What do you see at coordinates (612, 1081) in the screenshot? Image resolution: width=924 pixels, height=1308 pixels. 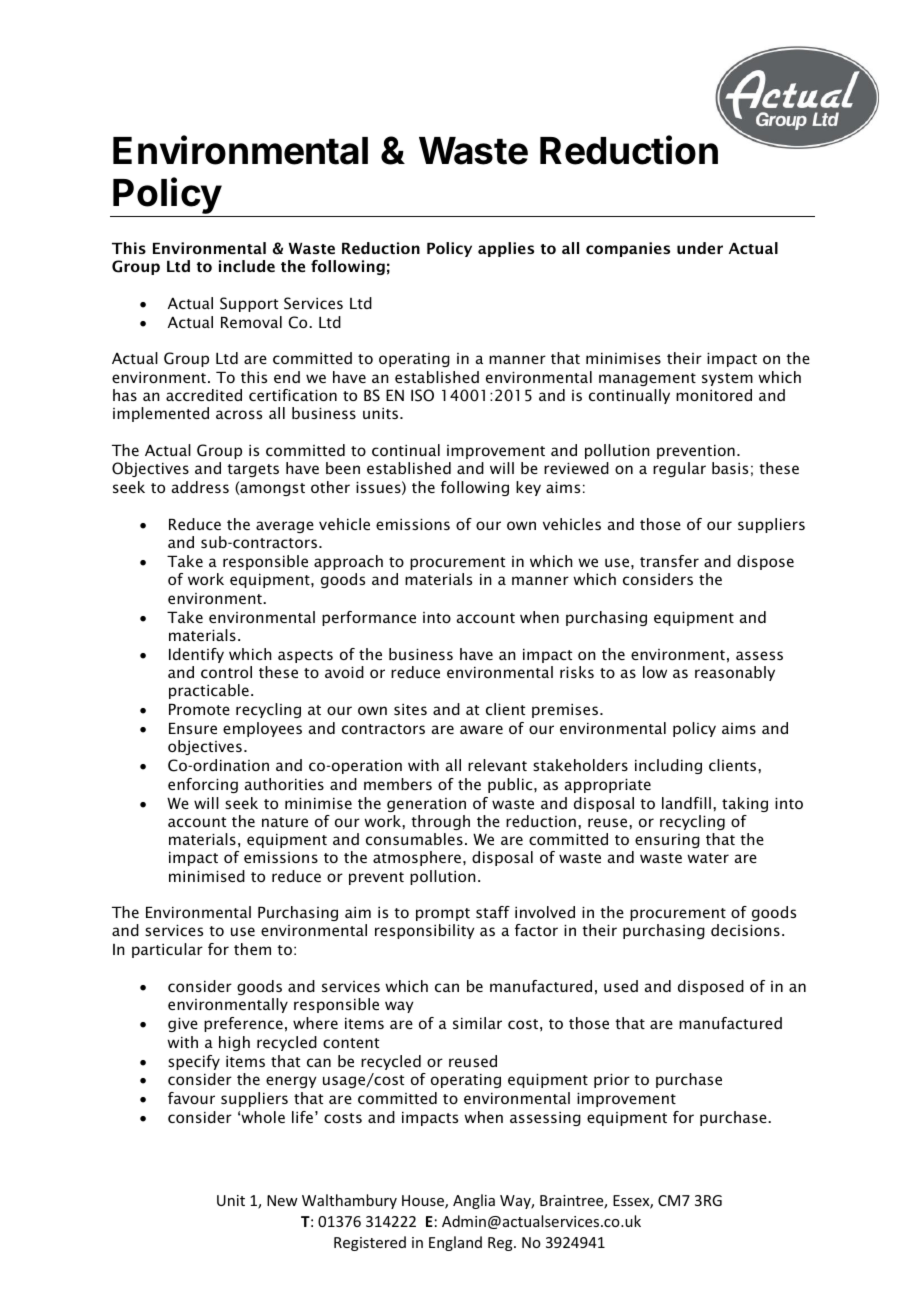 I see `prior` at bounding box center [612, 1081].
